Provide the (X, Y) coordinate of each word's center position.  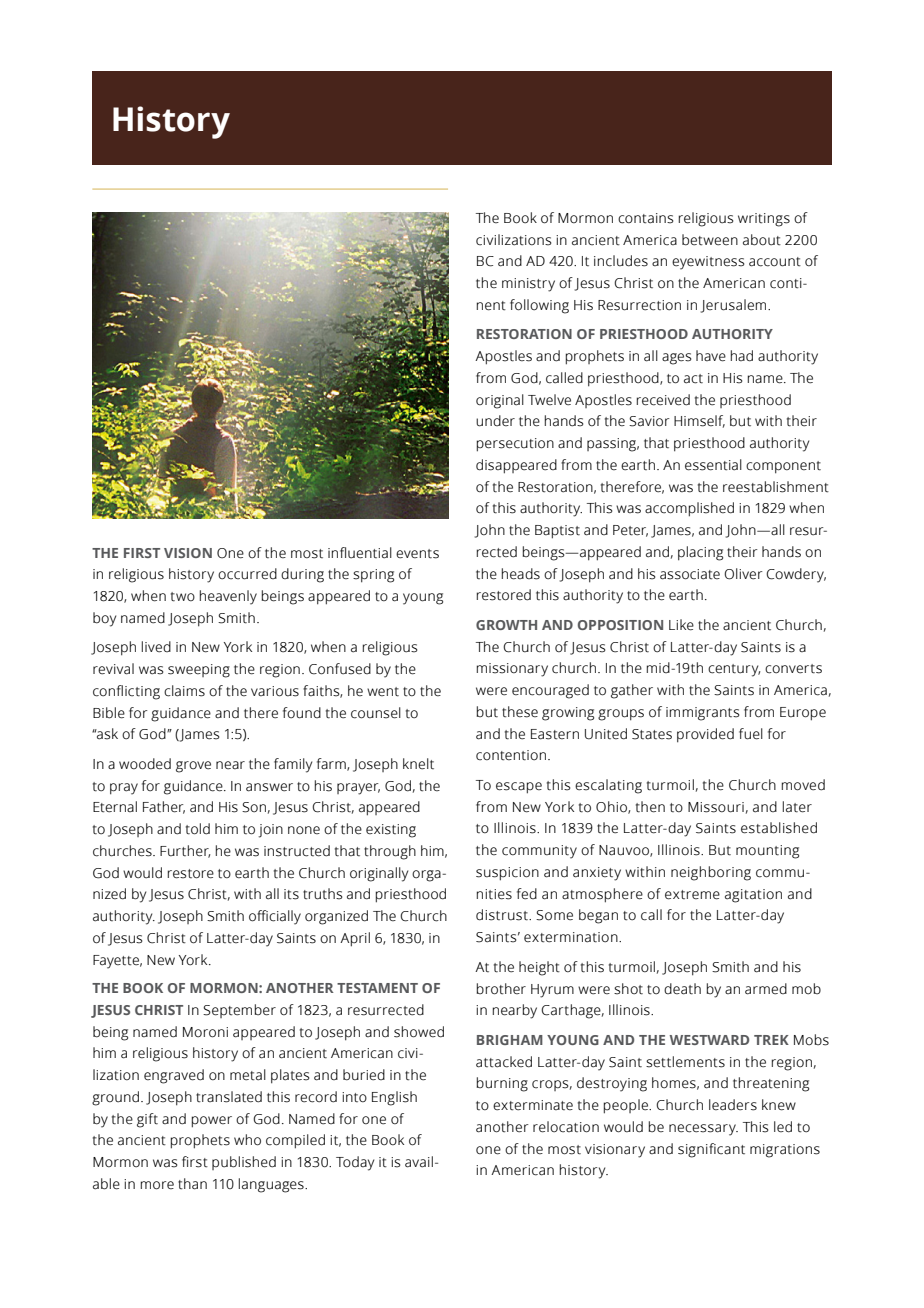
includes (621, 261)
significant (711, 1150)
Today (355, 1163)
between (710, 240)
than (192, 1184)
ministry (528, 285)
